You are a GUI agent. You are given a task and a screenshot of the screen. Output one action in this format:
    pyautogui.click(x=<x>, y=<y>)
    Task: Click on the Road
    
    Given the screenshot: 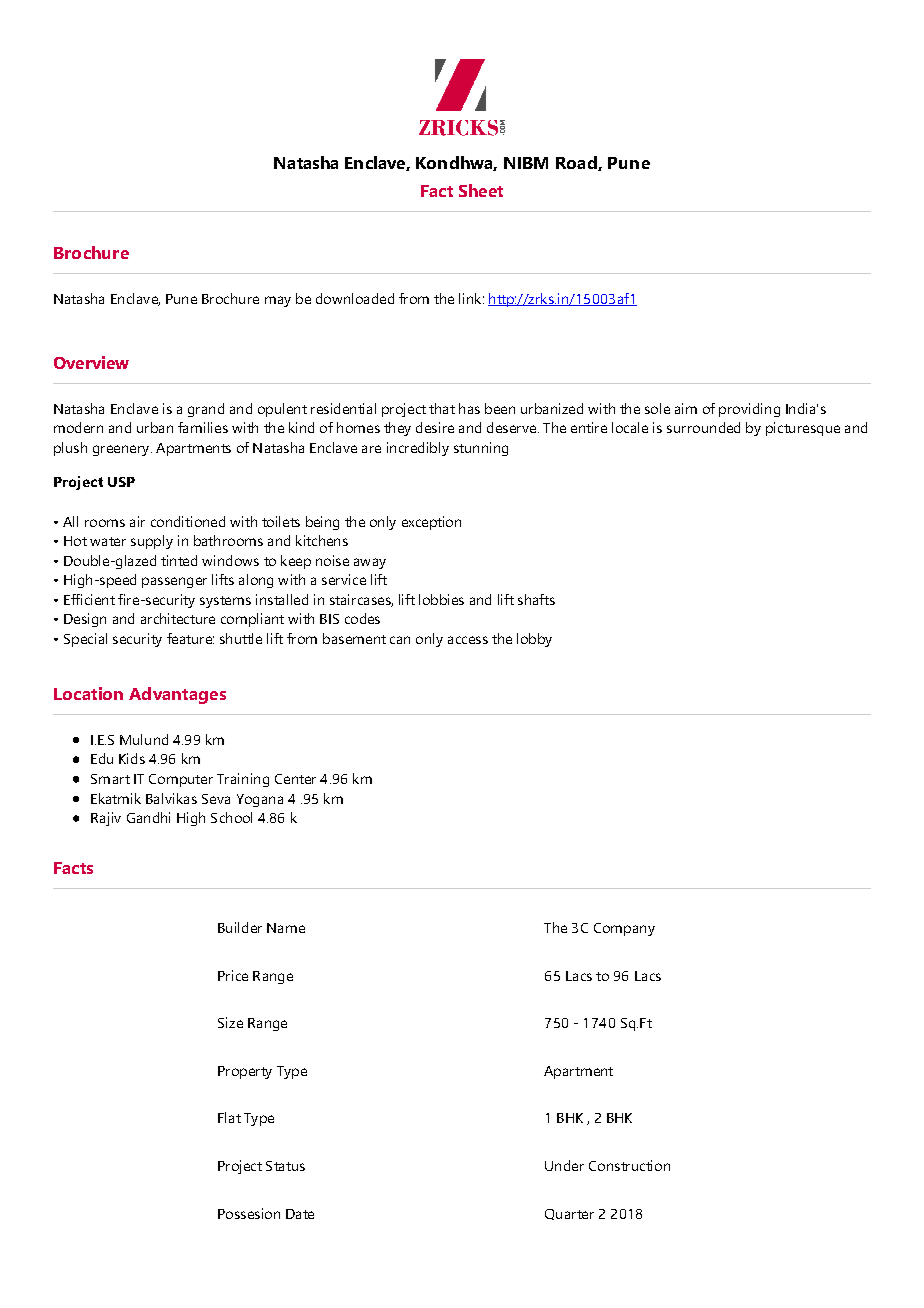 What is the action you would take?
    pyautogui.click(x=577, y=163)
